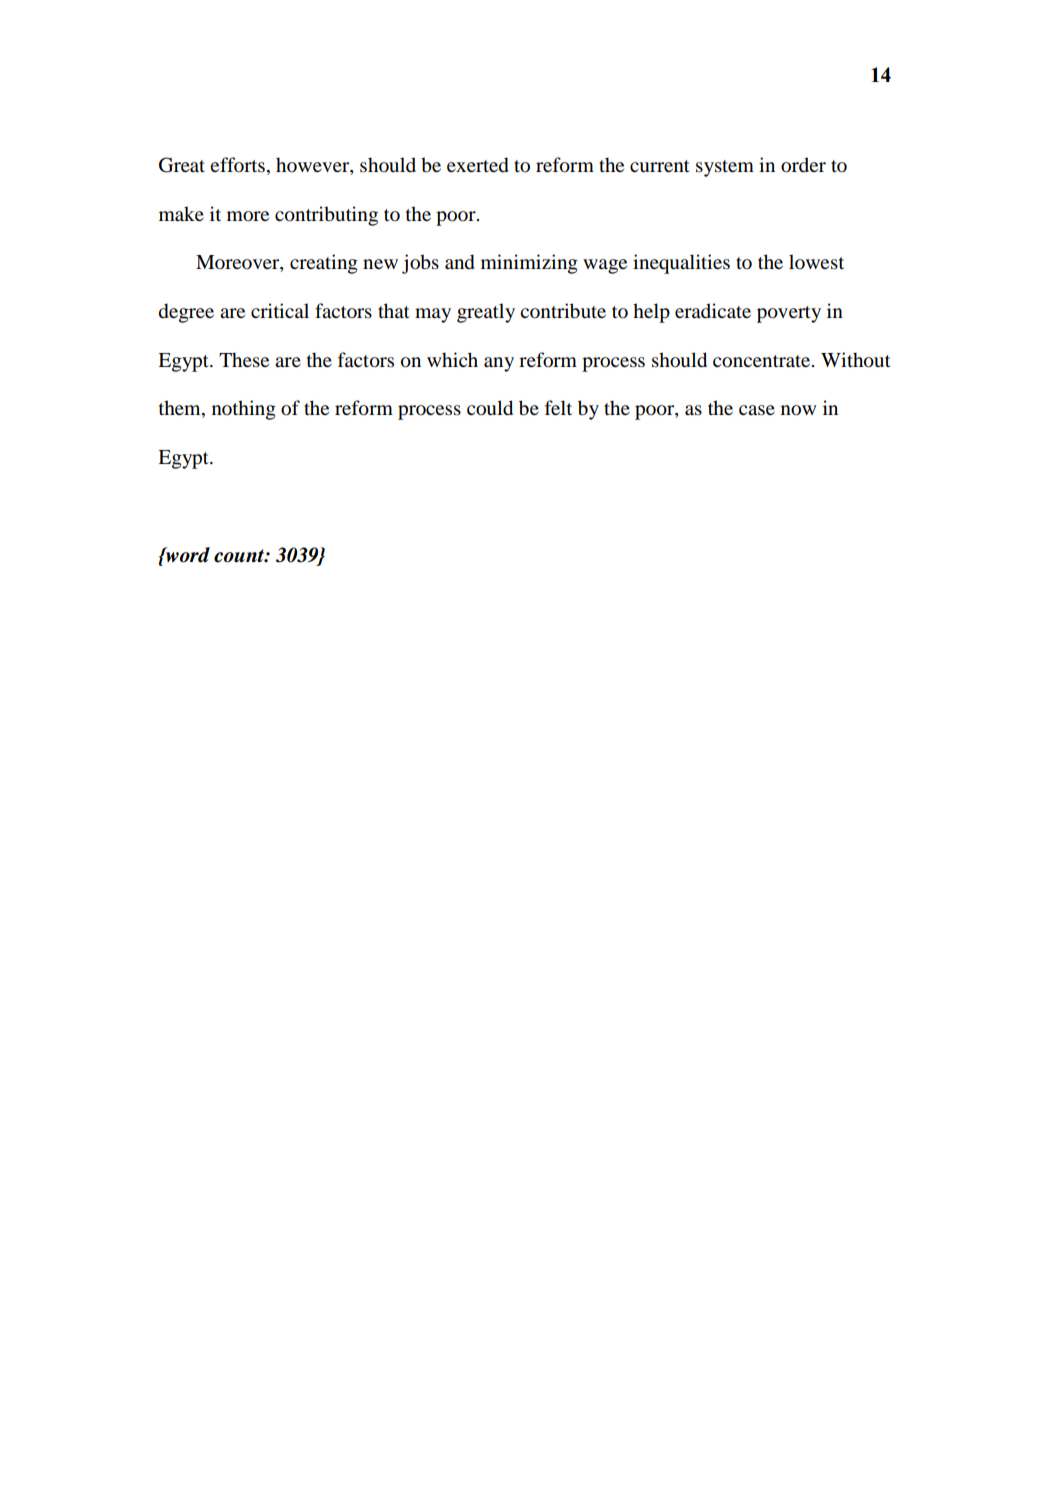  I want to click on critical, so click(280, 310).
